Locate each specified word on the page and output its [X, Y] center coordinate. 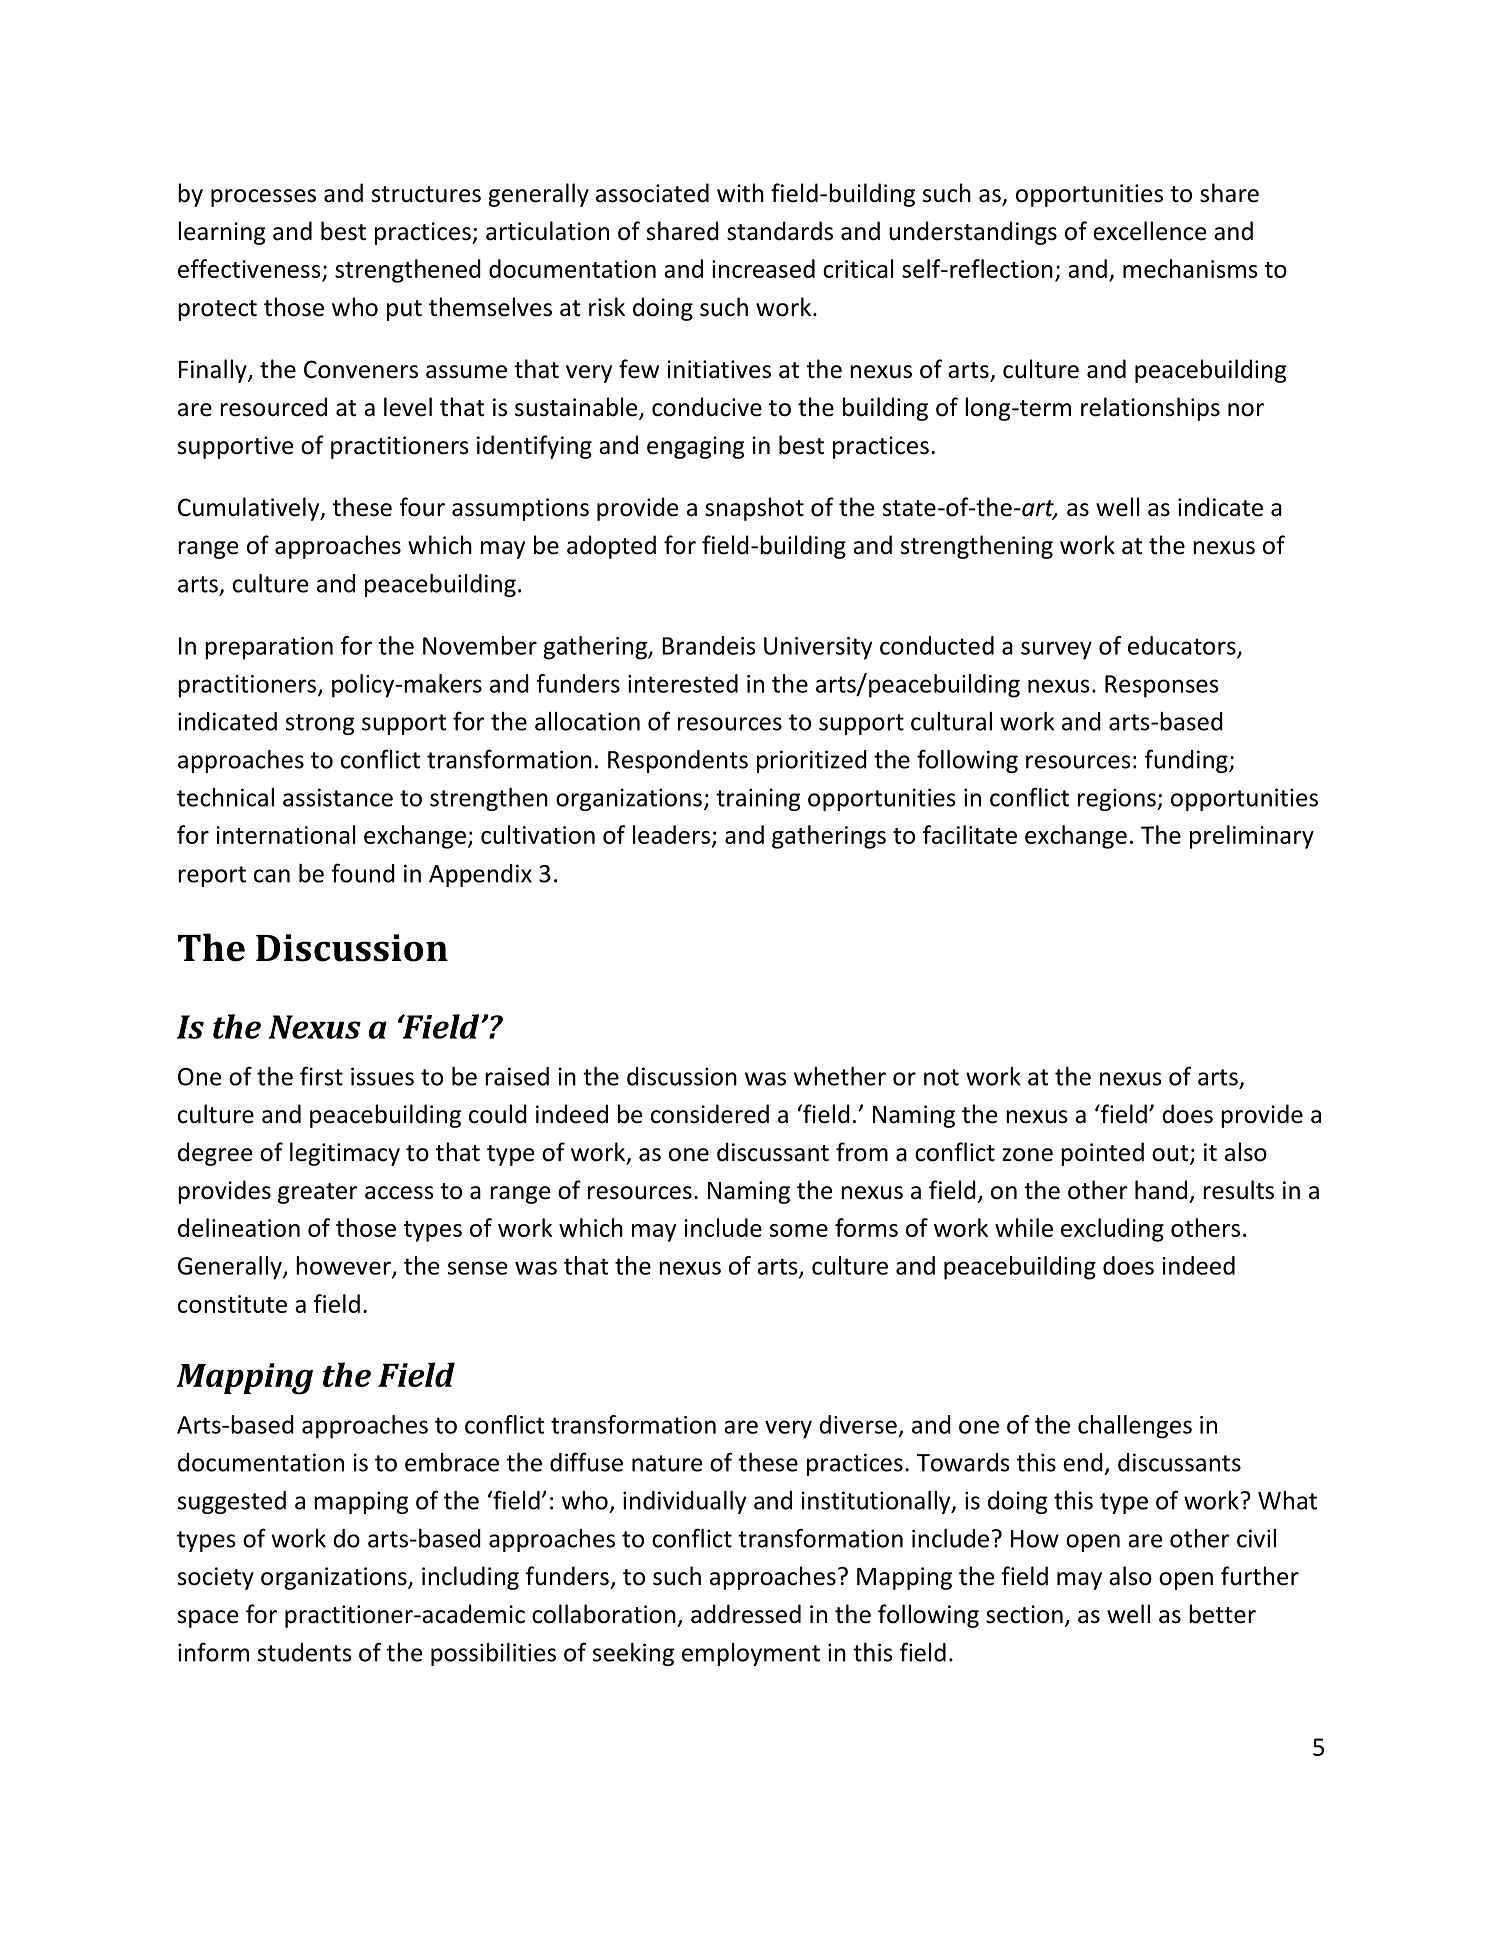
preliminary [1252, 837]
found [363, 873]
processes [263, 198]
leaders [673, 836]
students [305, 1652]
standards [780, 231]
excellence [1149, 231]
